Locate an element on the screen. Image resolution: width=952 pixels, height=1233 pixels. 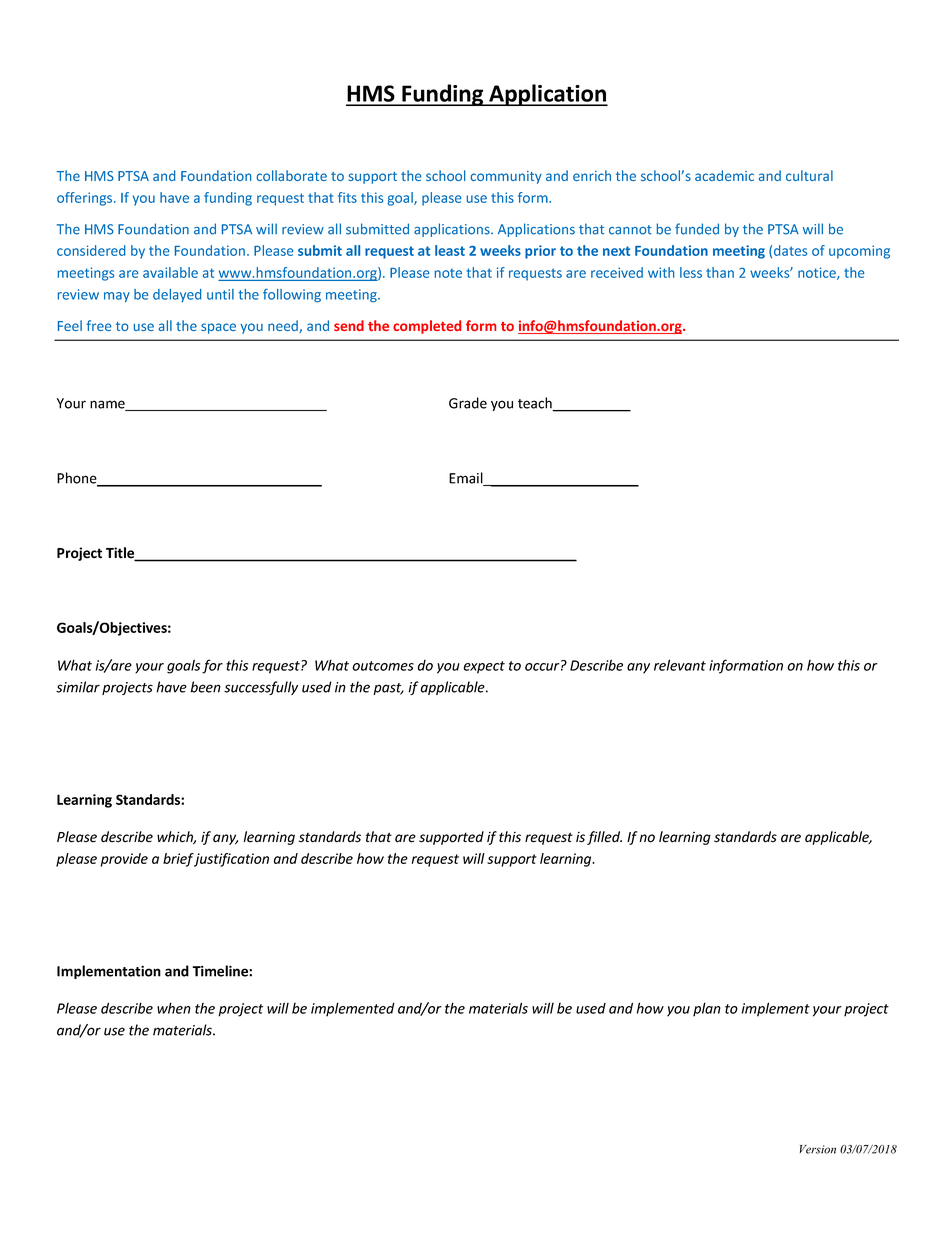
when is located at coordinates (174, 1008).
